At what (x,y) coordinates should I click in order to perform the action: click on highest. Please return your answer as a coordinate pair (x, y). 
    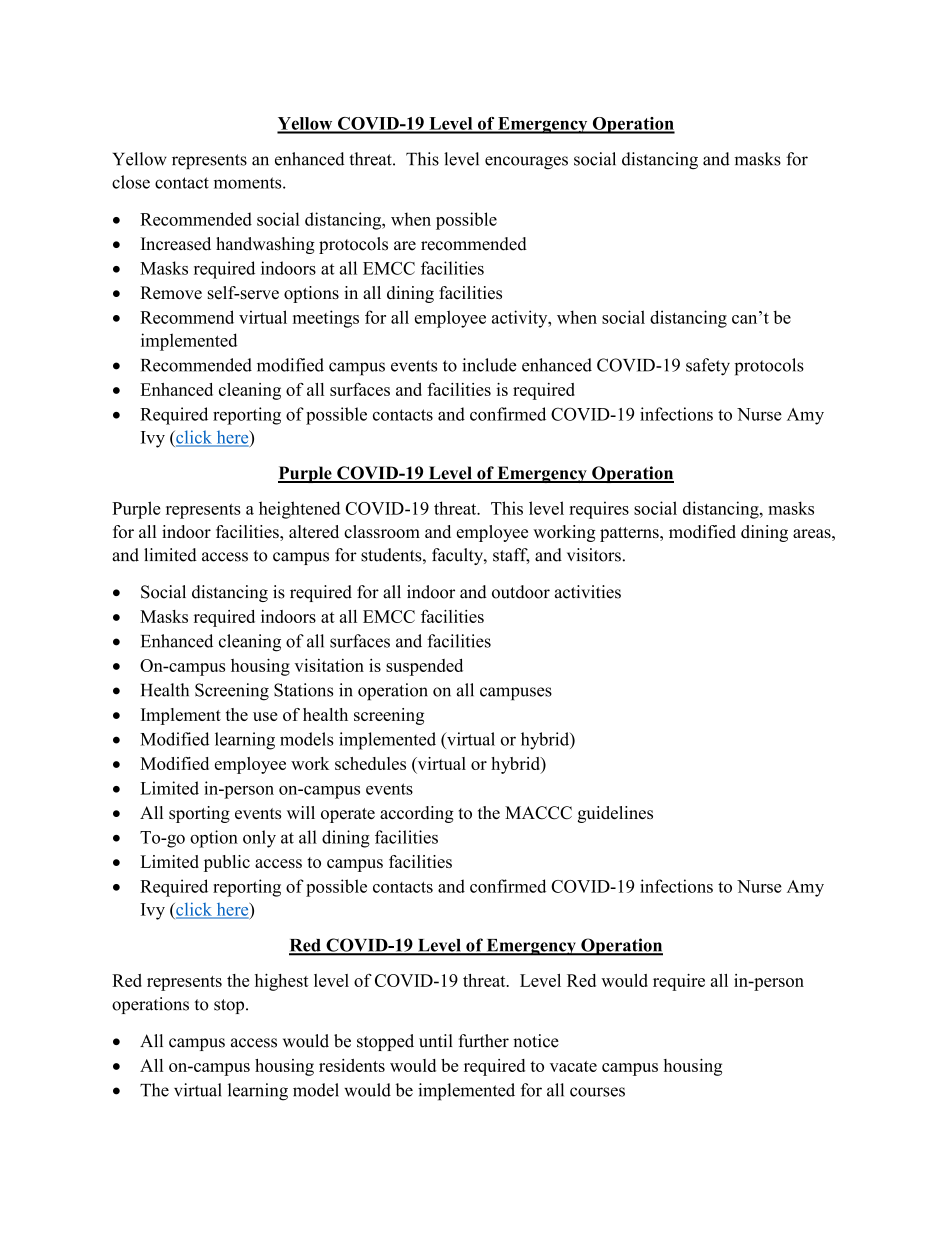
    Looking at the image, I should click on (282, 982).
